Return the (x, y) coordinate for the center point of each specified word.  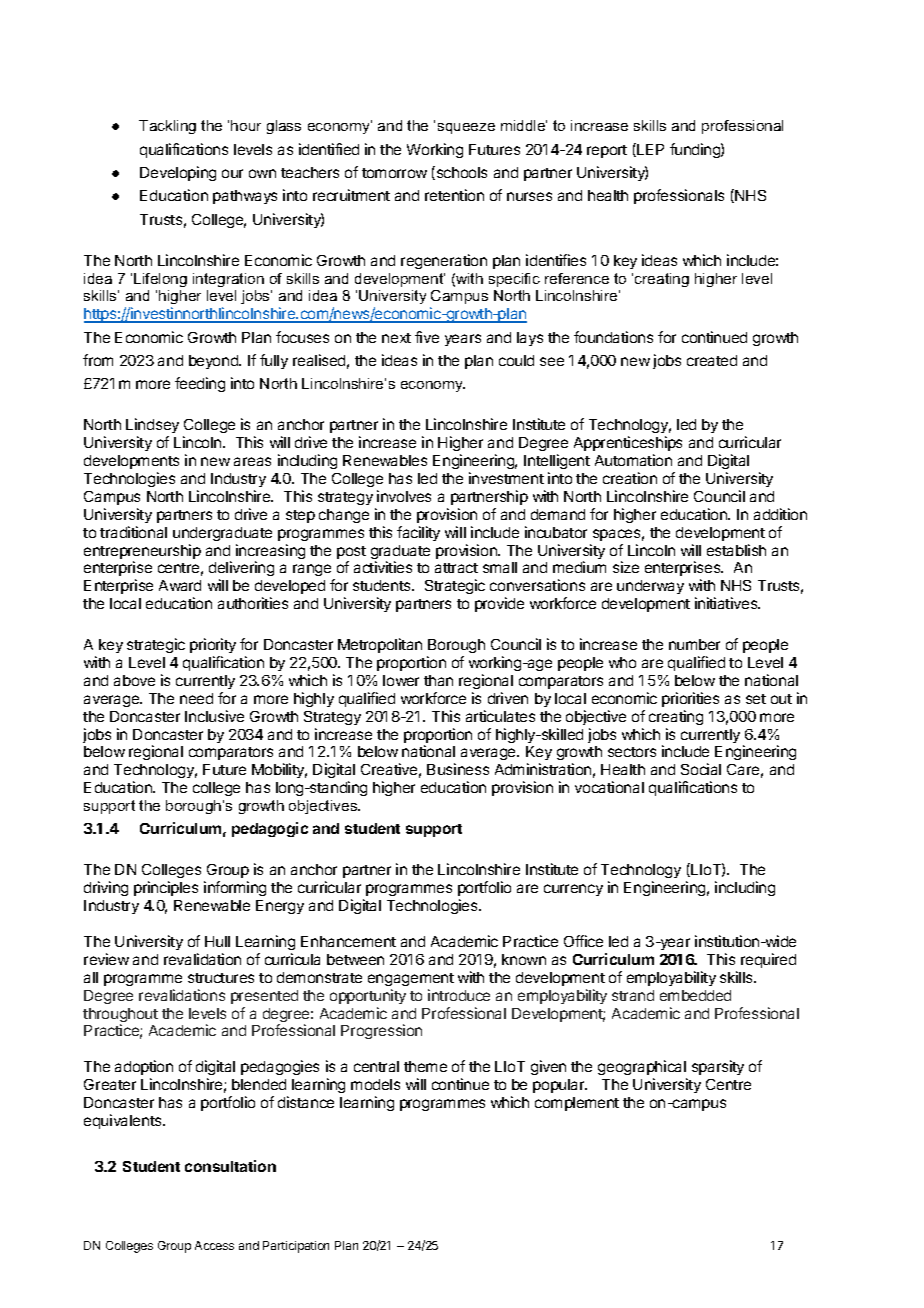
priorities (690, 699)
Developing (178, 173)
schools (460, 173)
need (196, 698)
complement (577, 1104)
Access (214, 1245)
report (607, 151)
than (438, 680)
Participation (296, 1247)
